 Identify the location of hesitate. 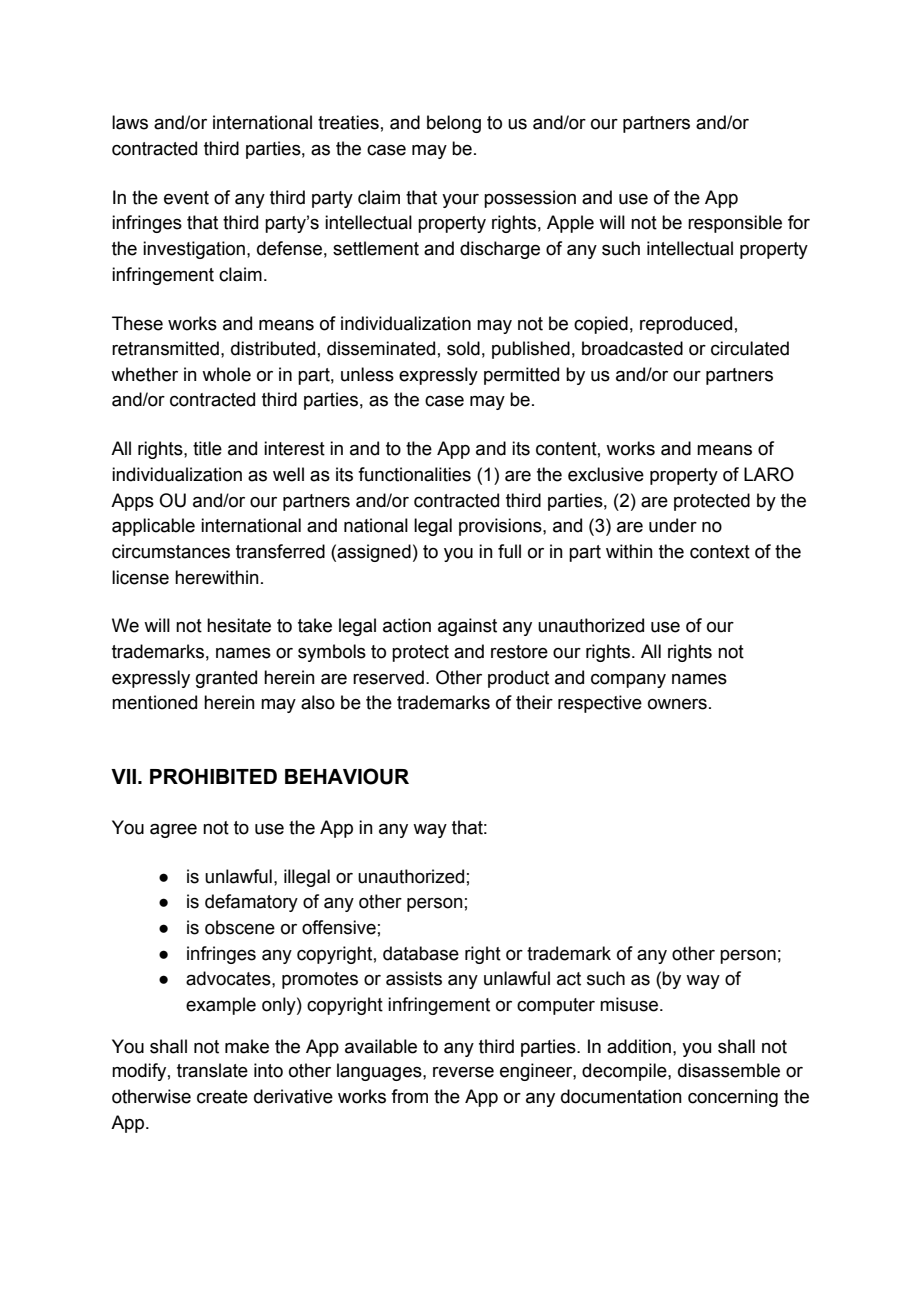
(239, 625).
